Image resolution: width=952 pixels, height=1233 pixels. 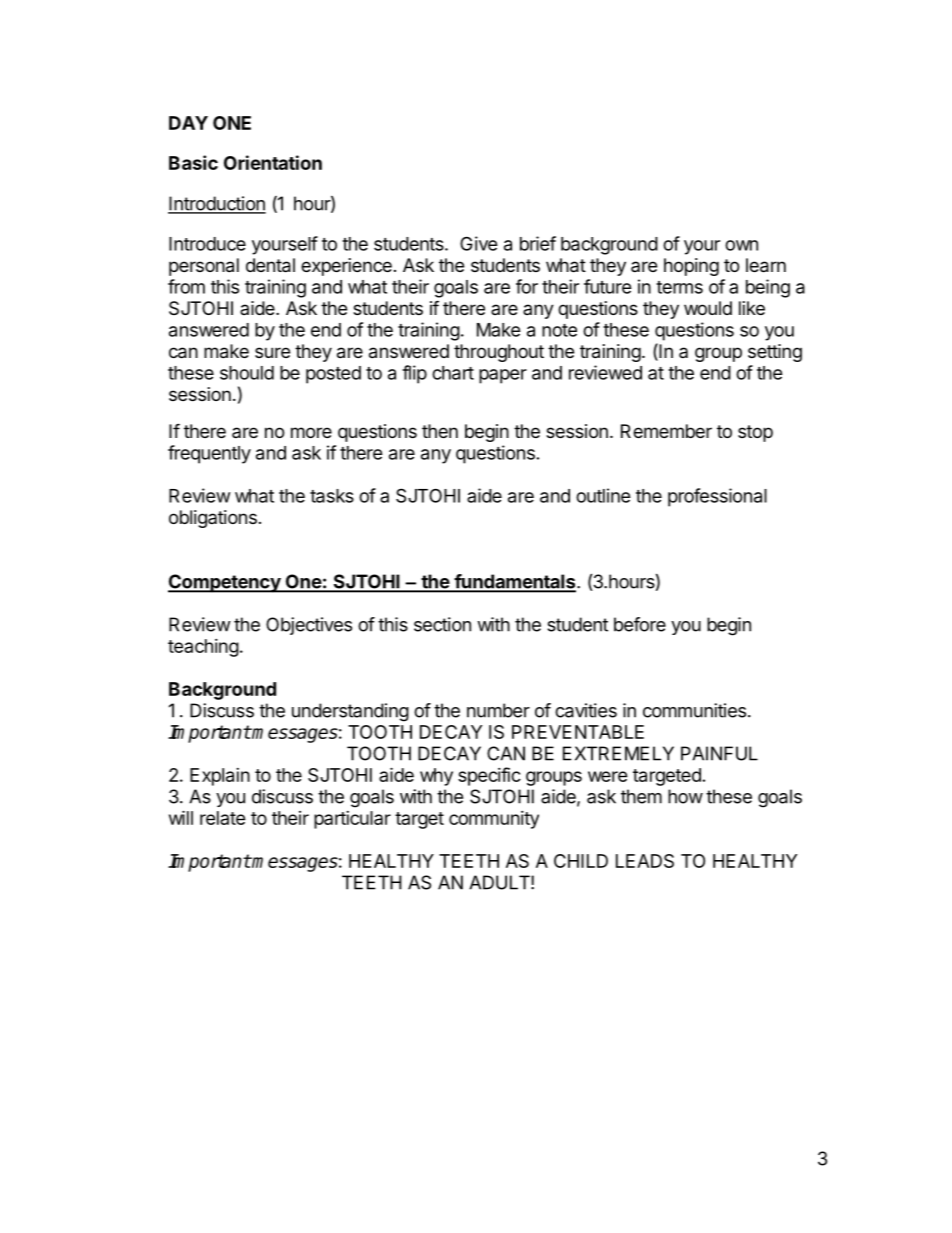 What do you see at coordinates (273, 162) in the screenshot?
I see `Orientation` at bounding box center [273, 162].
